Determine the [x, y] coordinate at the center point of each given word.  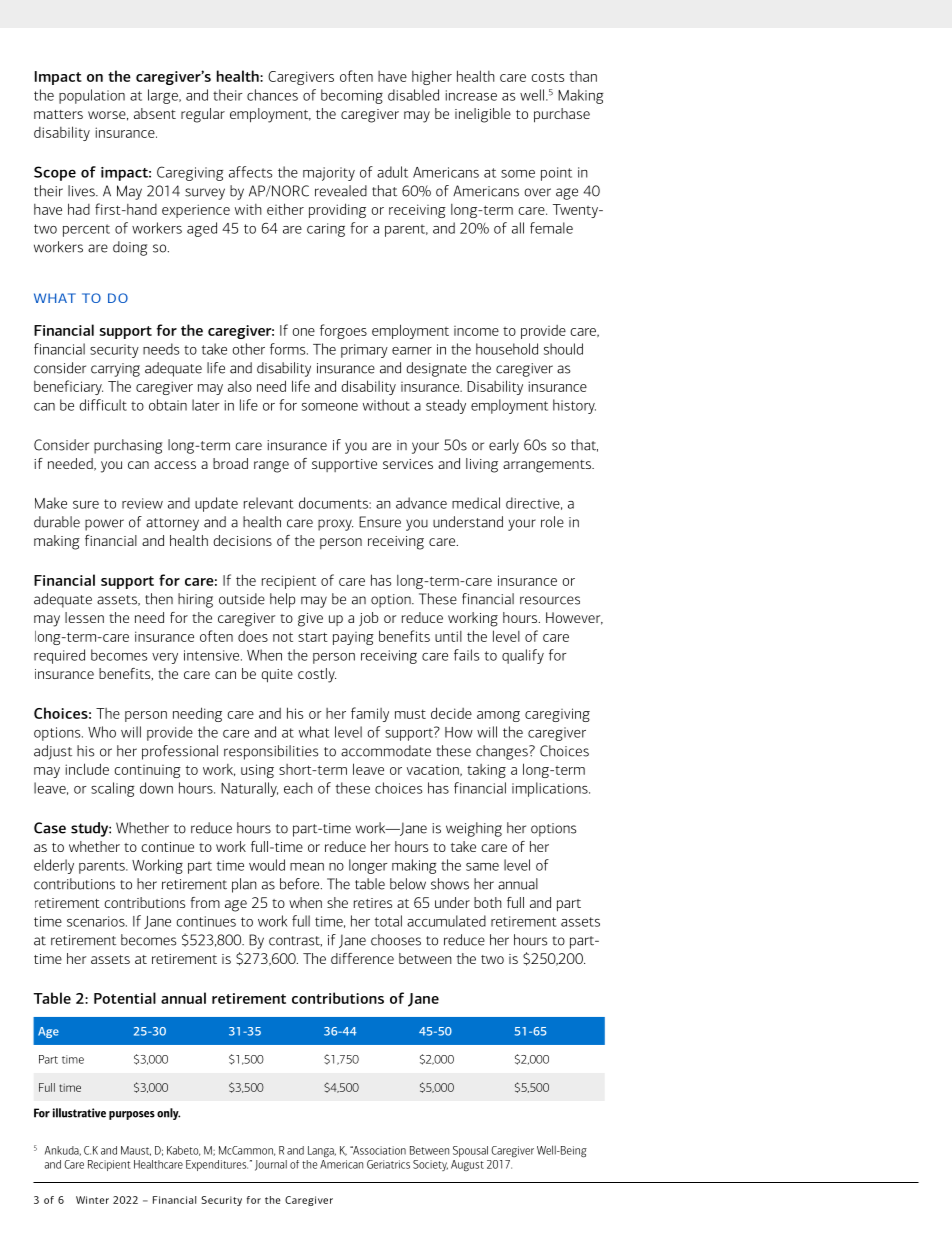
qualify [523, 656]
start [313, 637]
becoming [352, 96]
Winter [92, 1200]
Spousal [470, 1151]
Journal [271, 1165]
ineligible [483, 115]
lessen [84, 617]
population [92, 96]
